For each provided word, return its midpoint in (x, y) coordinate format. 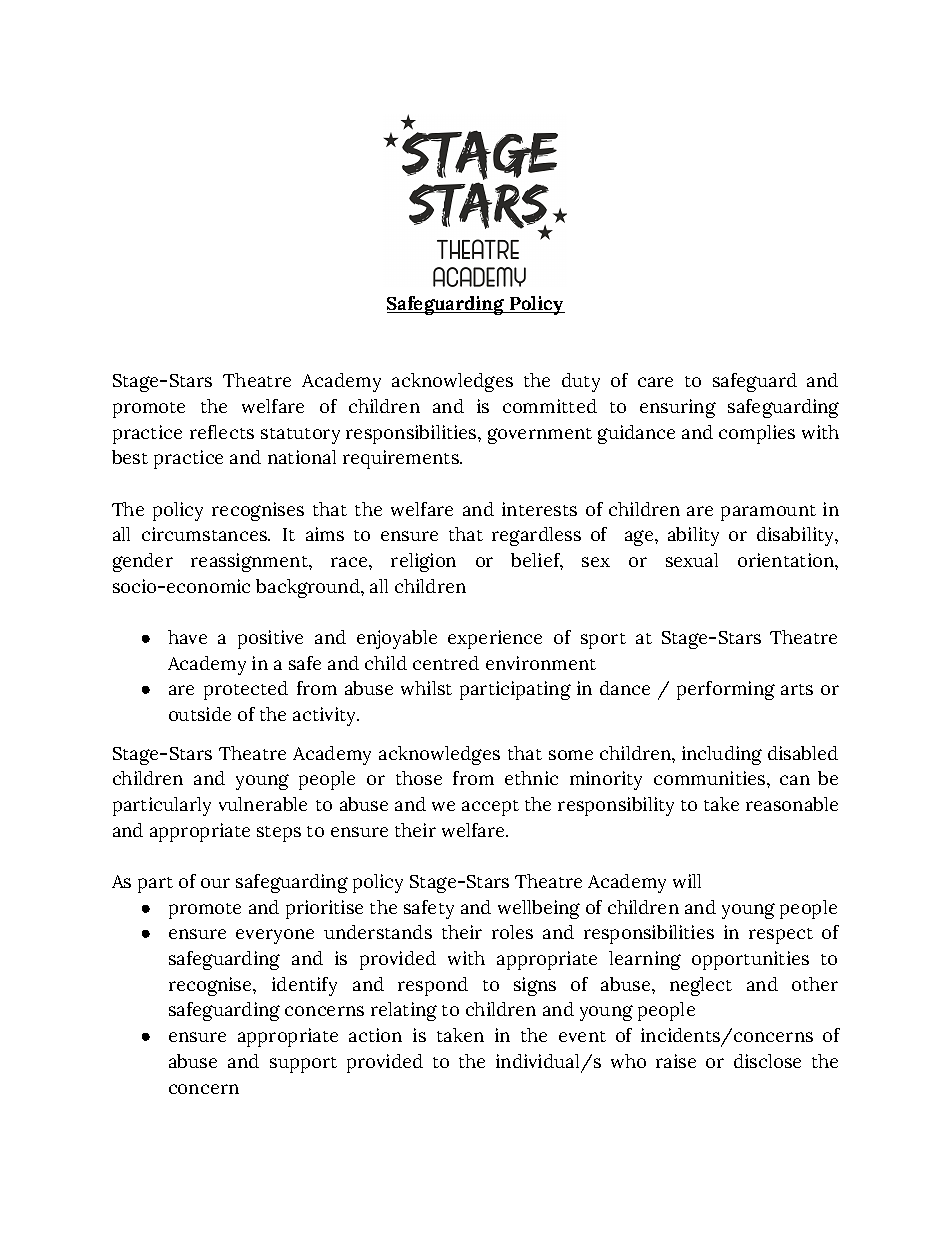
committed (550, 406)
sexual (692, 560)
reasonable (792, 804)
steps (279, 834)
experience (495, 639)
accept (490, 808)
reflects (222, 432)
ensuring (678, 408)
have (187, 637)
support (303, 1065)
